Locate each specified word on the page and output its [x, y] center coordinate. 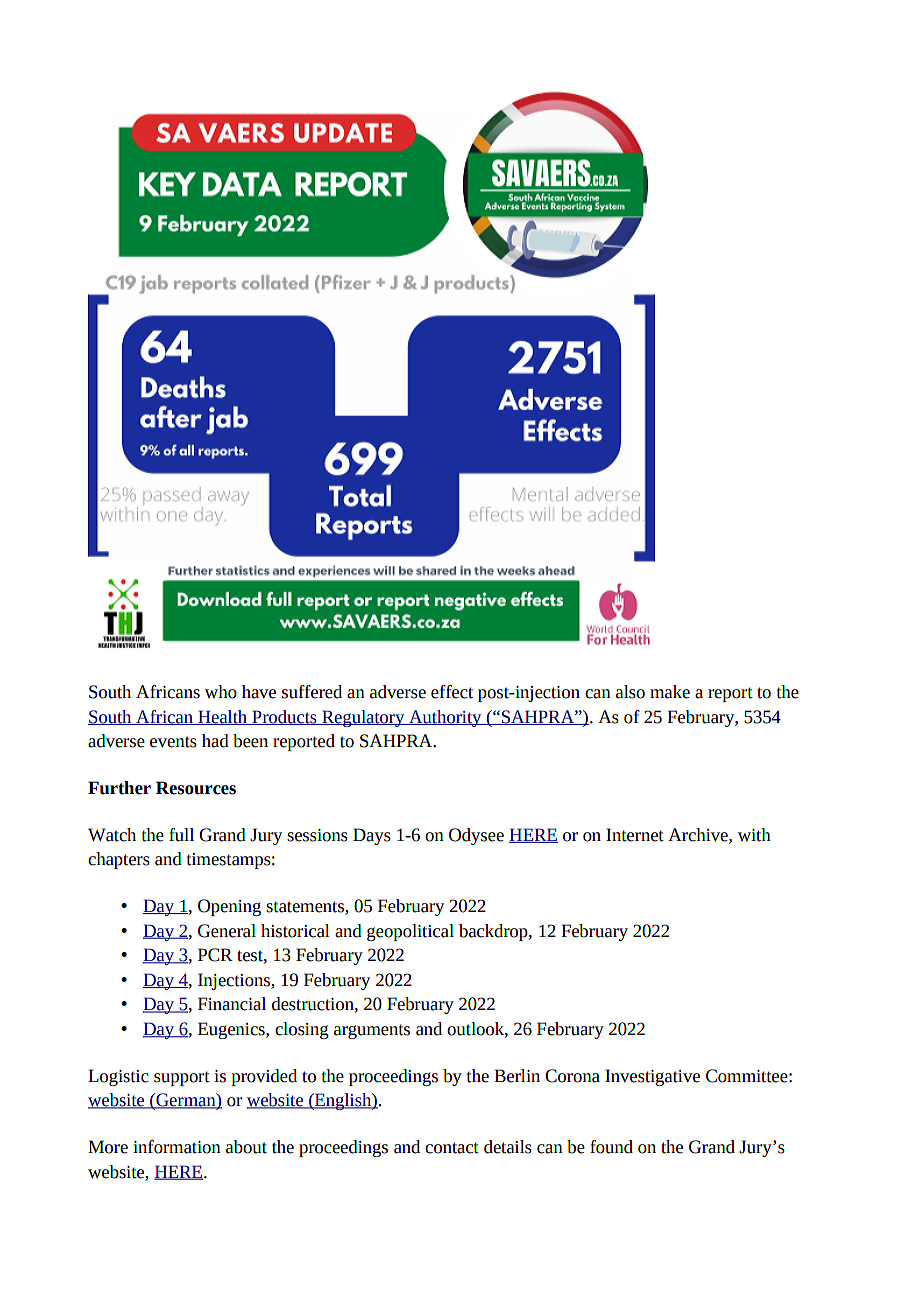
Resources [196, 788]
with [754, 835]
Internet [635, 835]
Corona [572, 1076]
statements [306, 907]
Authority [445, 718]
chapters [119, 860]
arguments [372, 1031]
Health [222, 717]
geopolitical [410, 932]
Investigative [652, 1077]
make [670, 692]
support [182, 1078]
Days [372, 836]
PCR [215, 955]
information [177, 1147]
